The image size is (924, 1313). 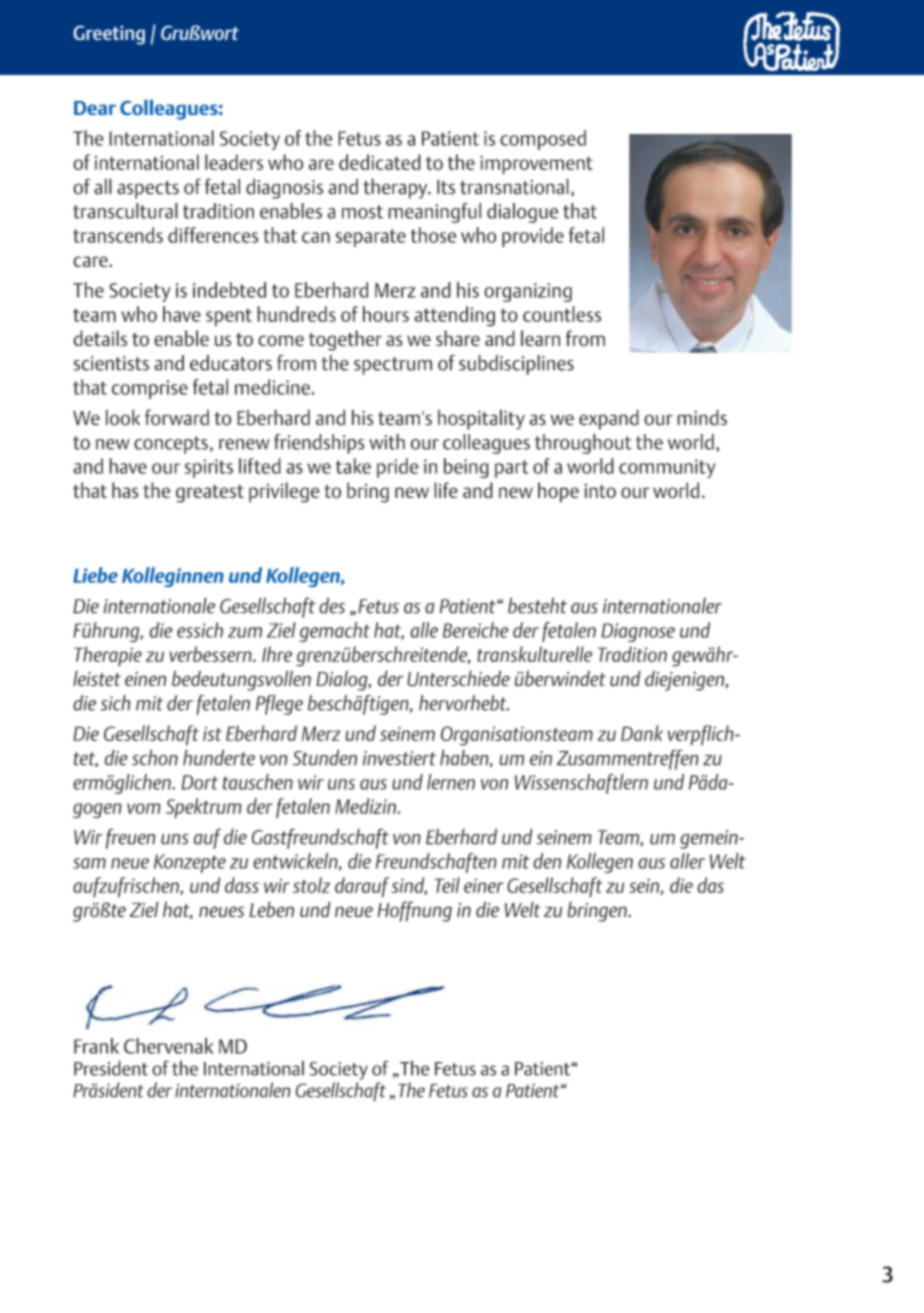 What do you see at coordinates (642, 733) in the image?
I see `Dank` at bounding box center [642, 733].
